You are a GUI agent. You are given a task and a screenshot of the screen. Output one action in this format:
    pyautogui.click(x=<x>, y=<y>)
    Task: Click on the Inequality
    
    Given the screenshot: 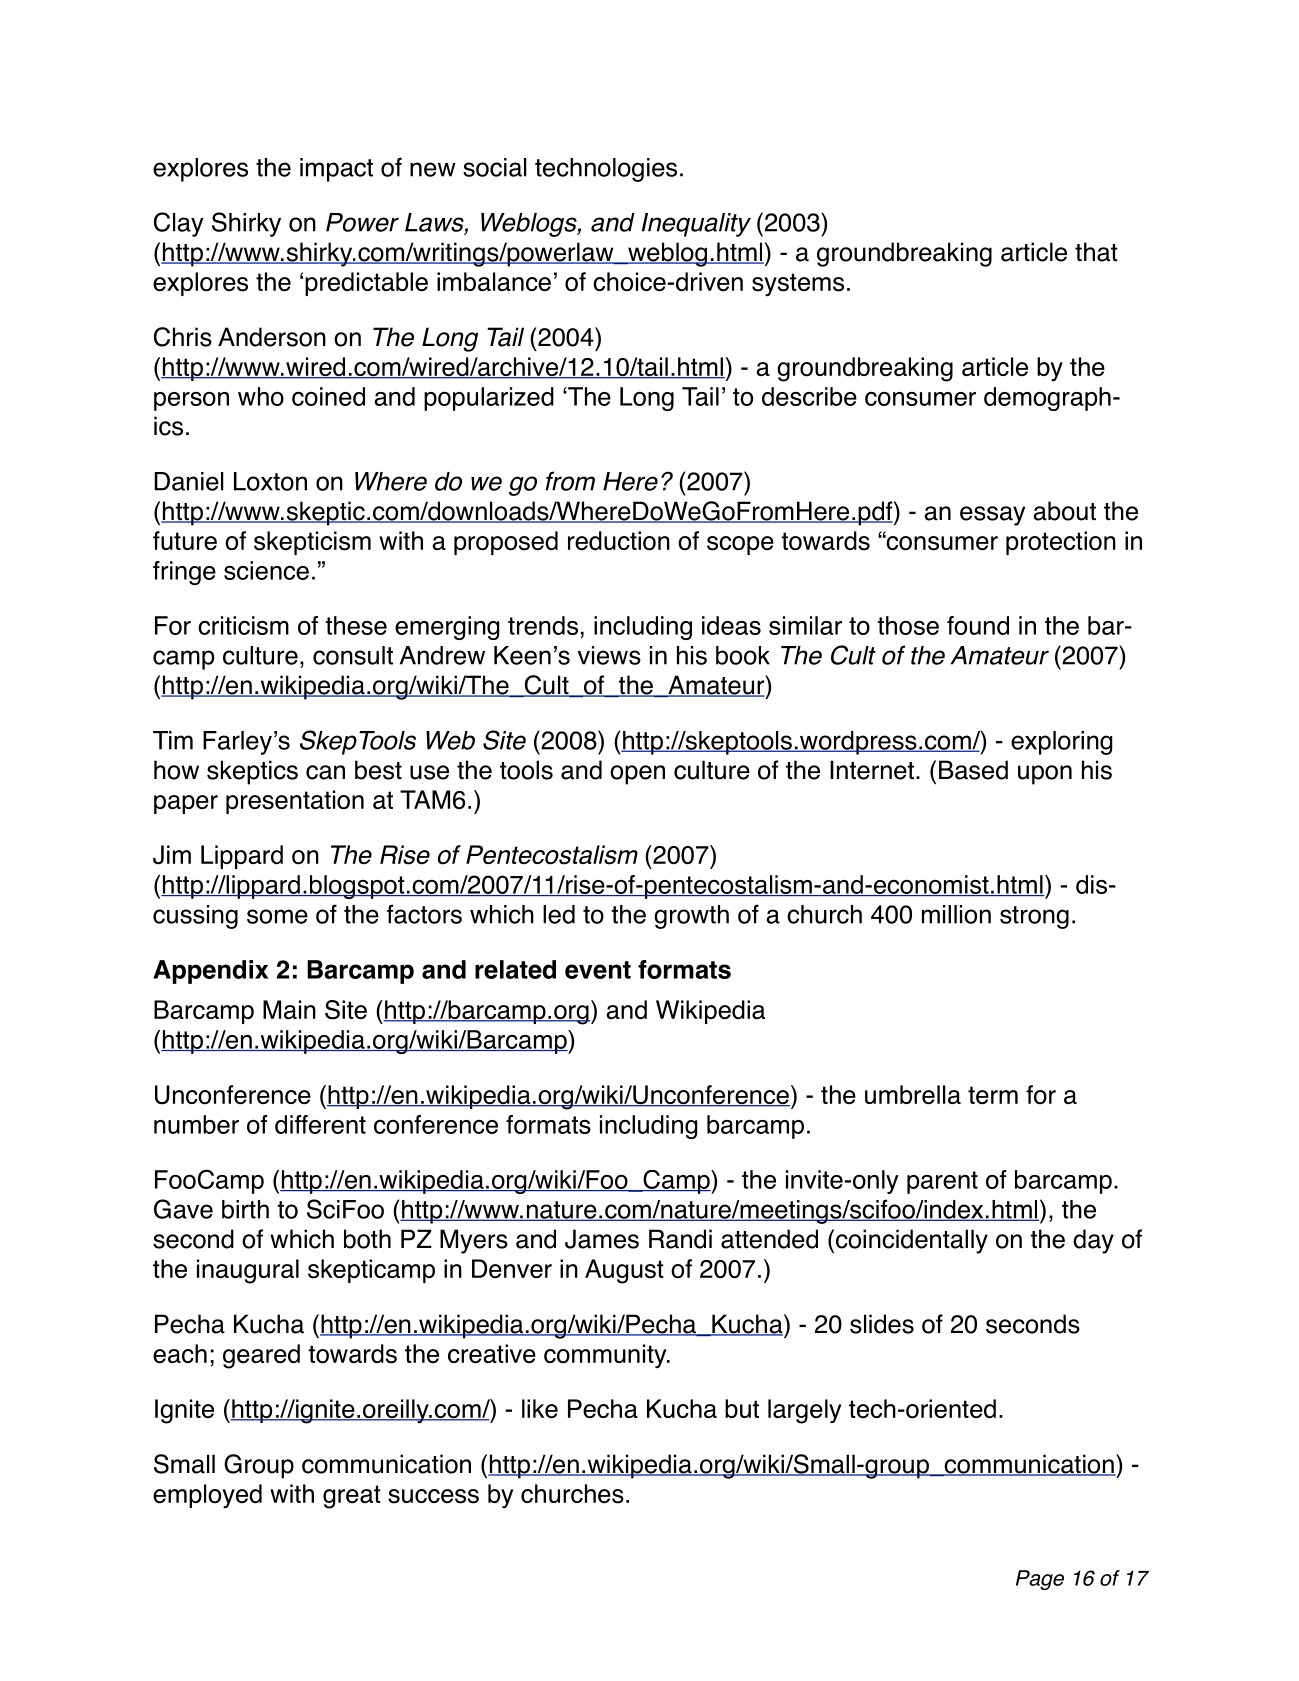 What is the action you would take?
    pyautogui.click(x=696, y=225)
